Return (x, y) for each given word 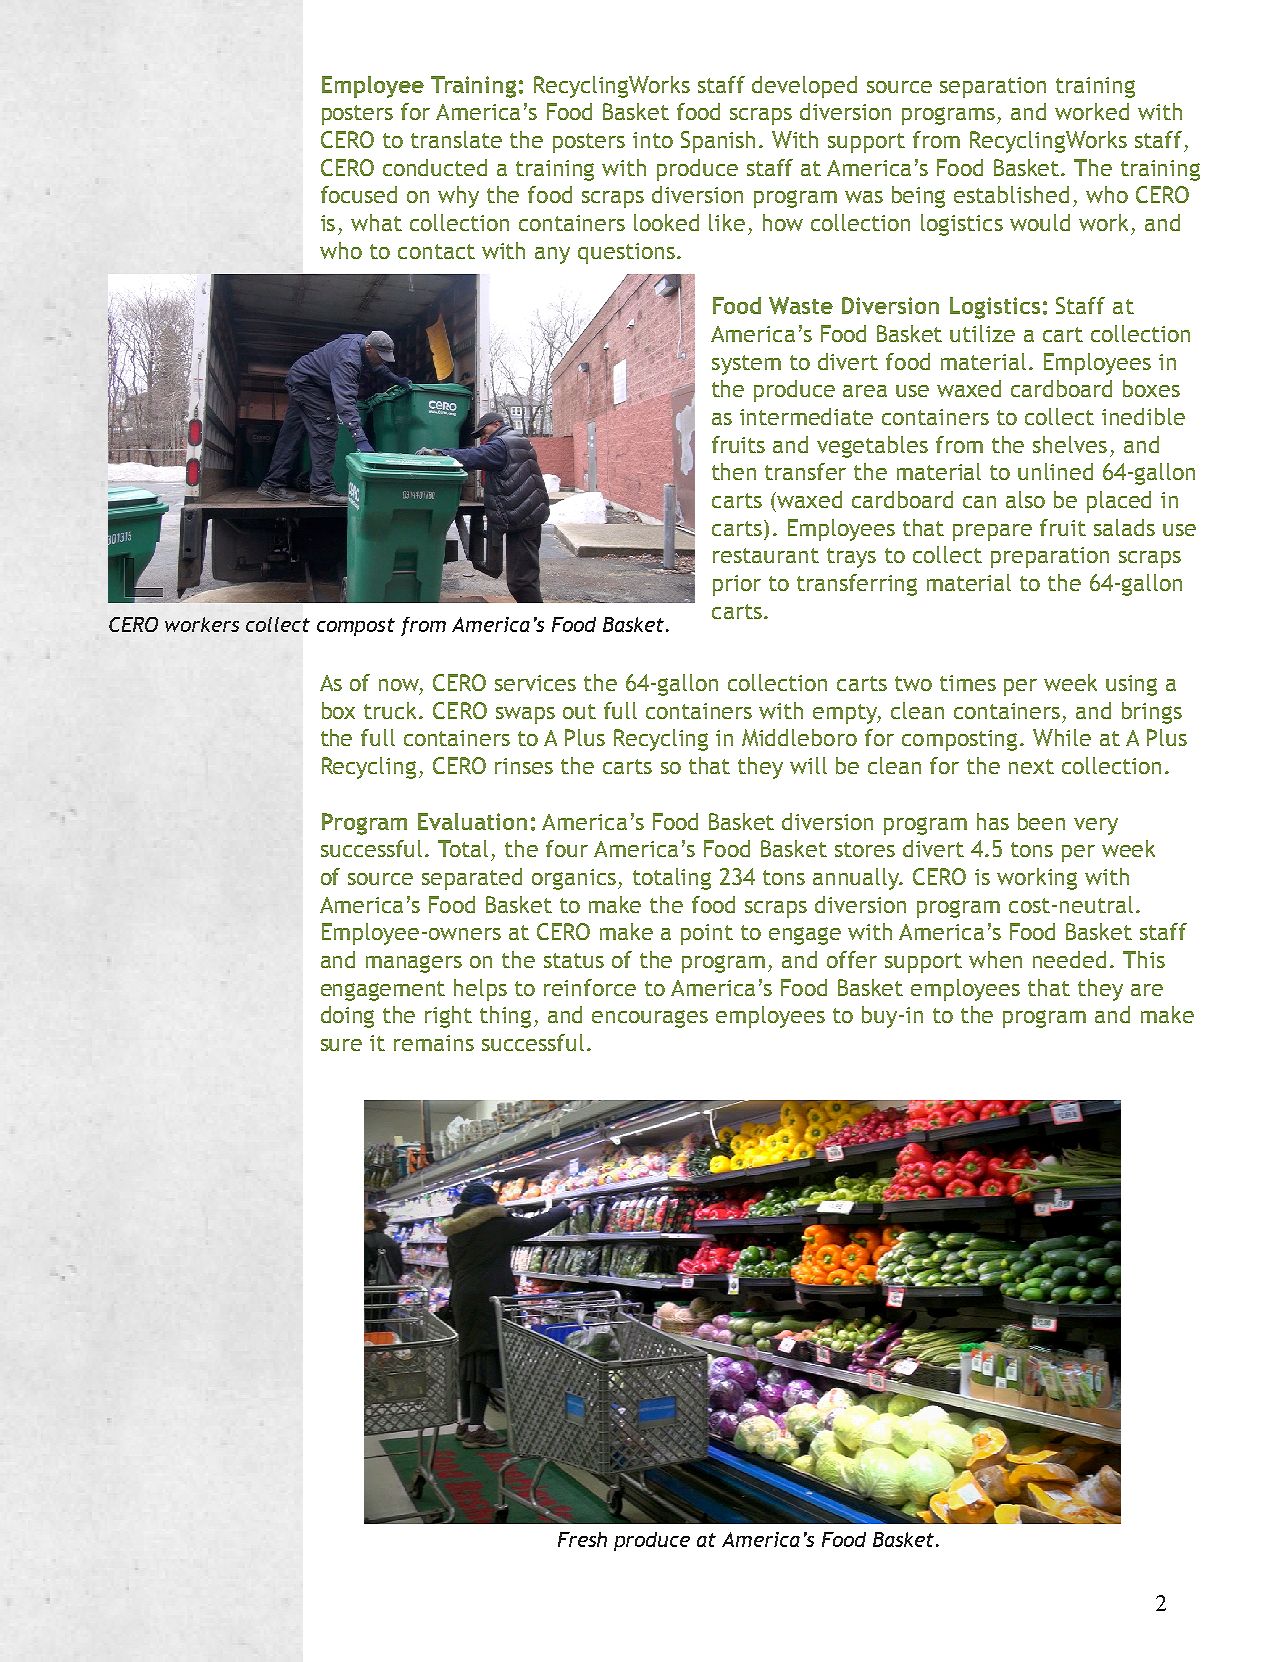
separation (993, 87)
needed (1069, 959)
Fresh (582, 1539)
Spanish (718, 142)
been (1041, 821)
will (808, 765)
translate (456, 139)
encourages (650, 1019)
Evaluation (472, 821)
